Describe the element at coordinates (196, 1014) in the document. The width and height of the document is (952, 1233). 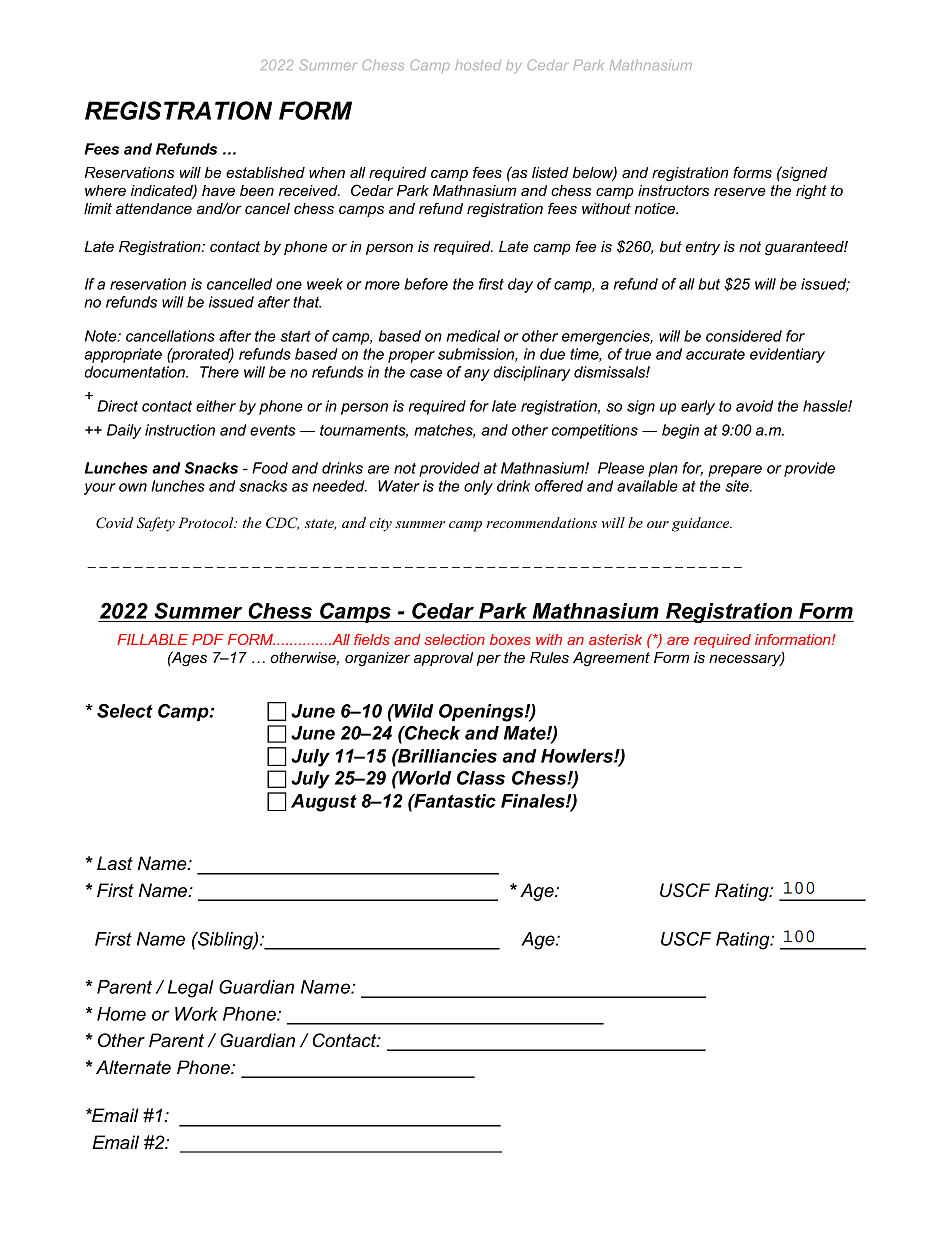
I see `Work` at that location.
